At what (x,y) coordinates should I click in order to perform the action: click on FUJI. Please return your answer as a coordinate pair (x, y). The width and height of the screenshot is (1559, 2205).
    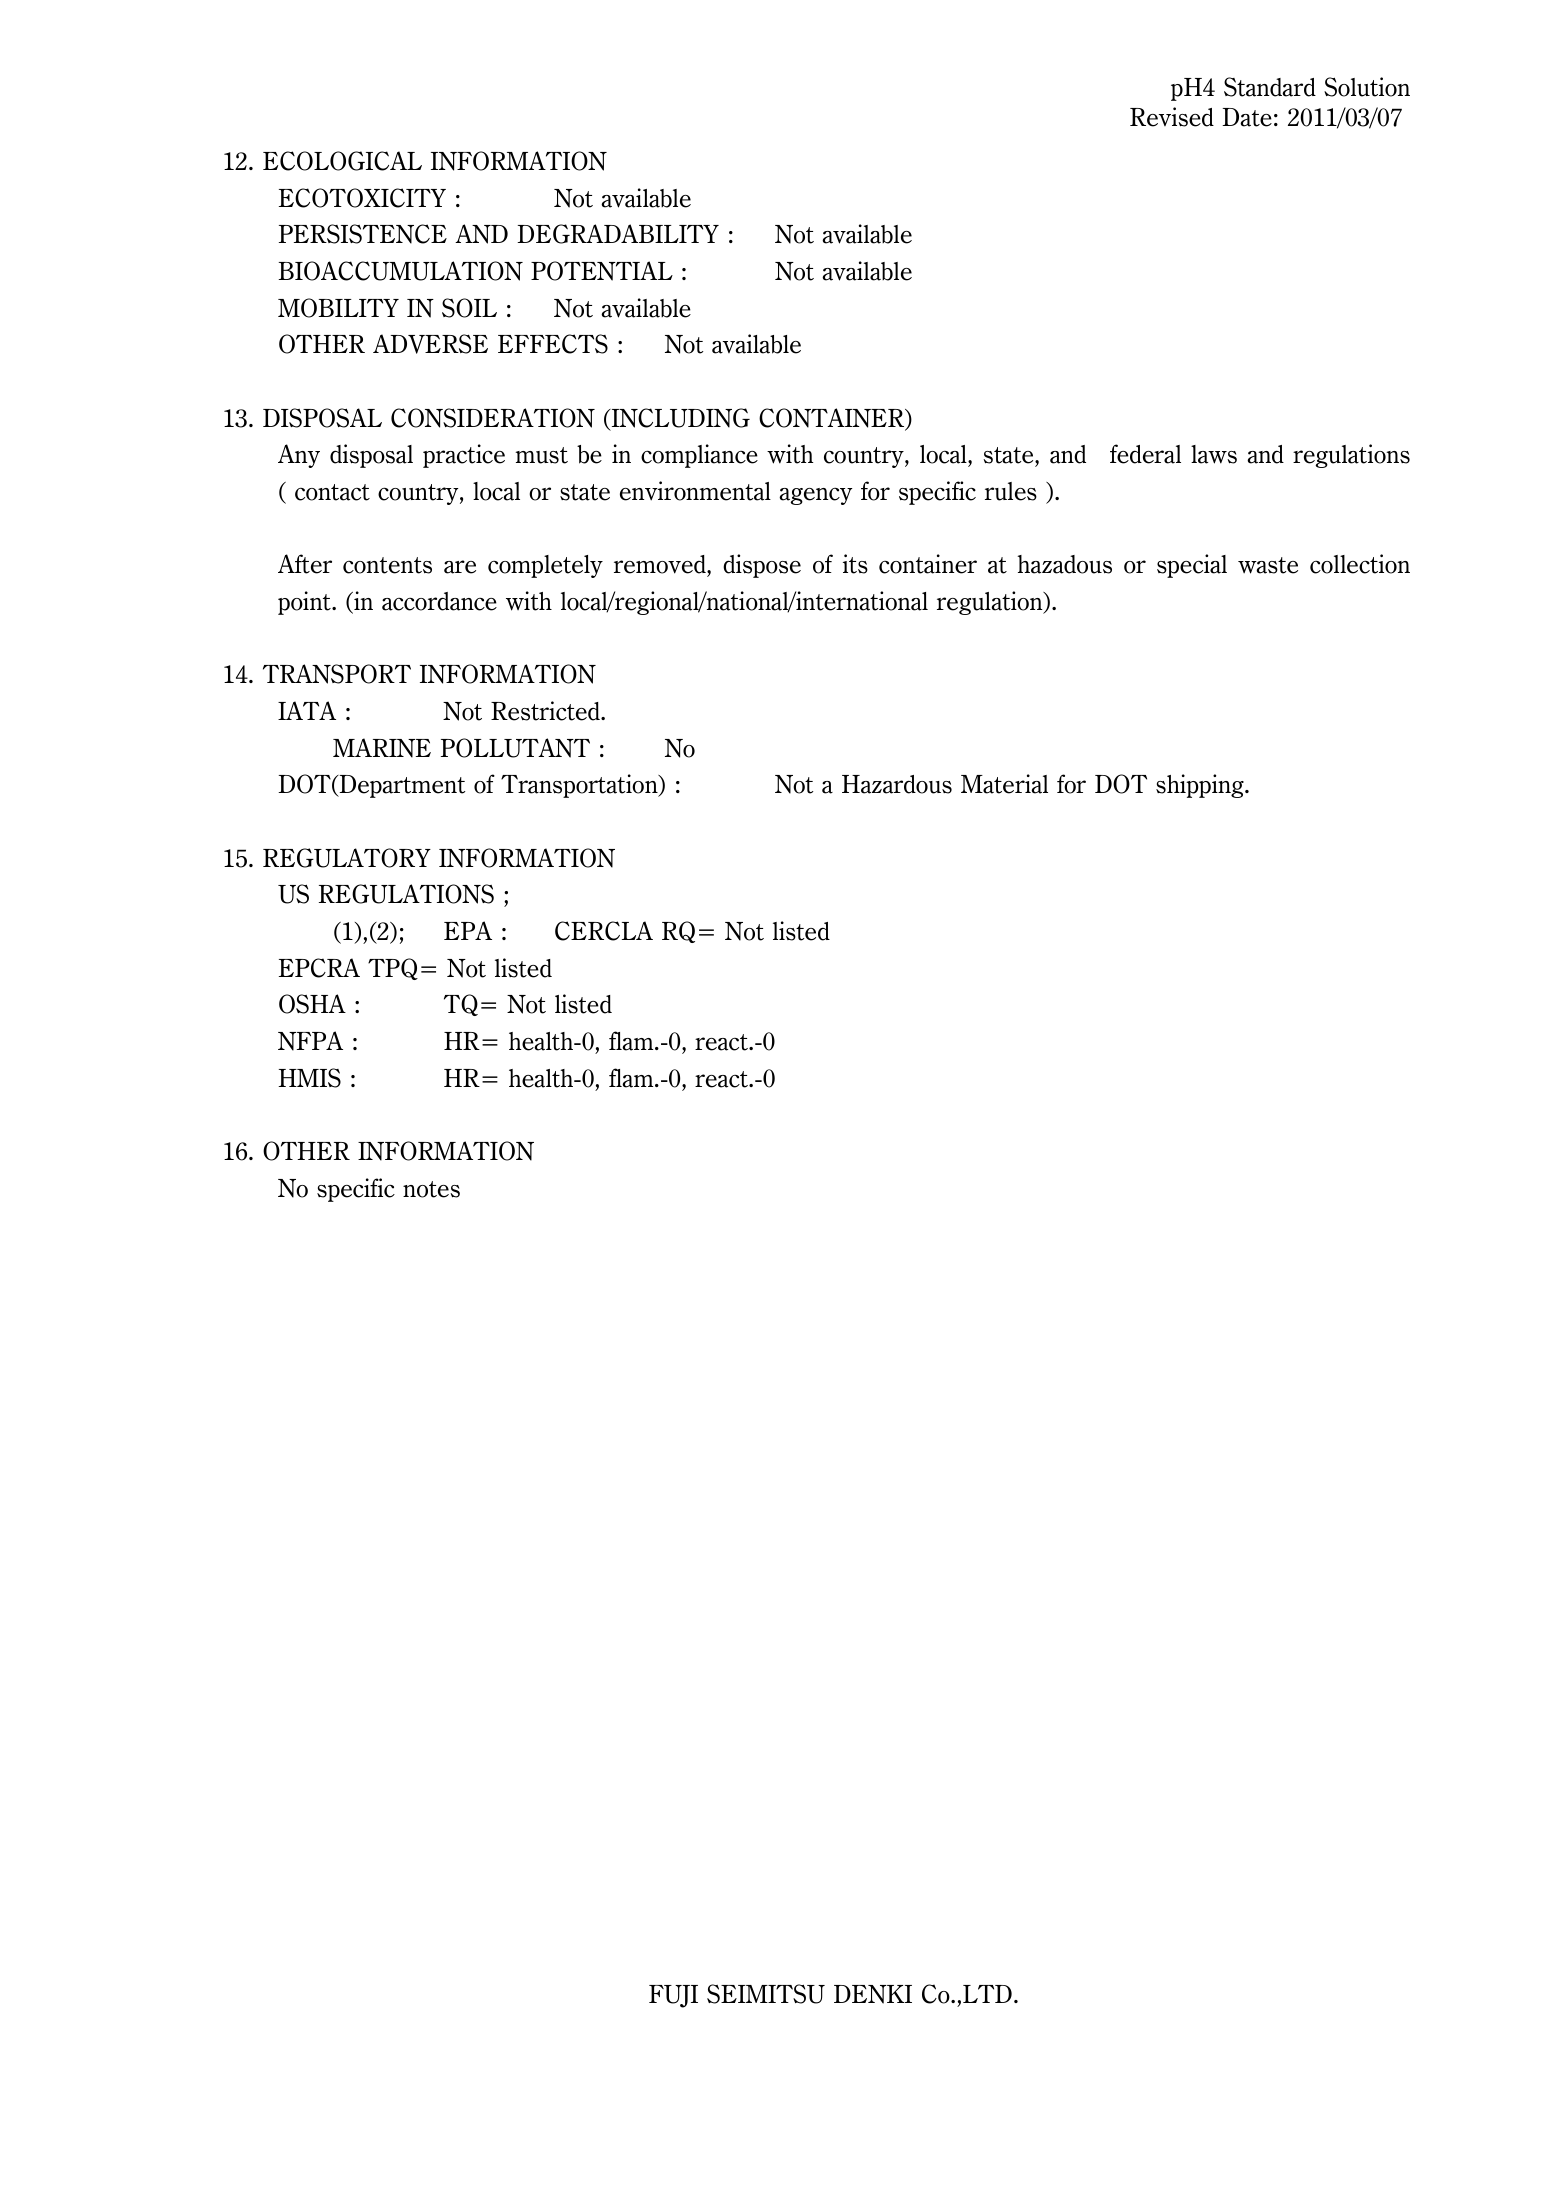
    Looking at the image, I should click on (673, 1996).
